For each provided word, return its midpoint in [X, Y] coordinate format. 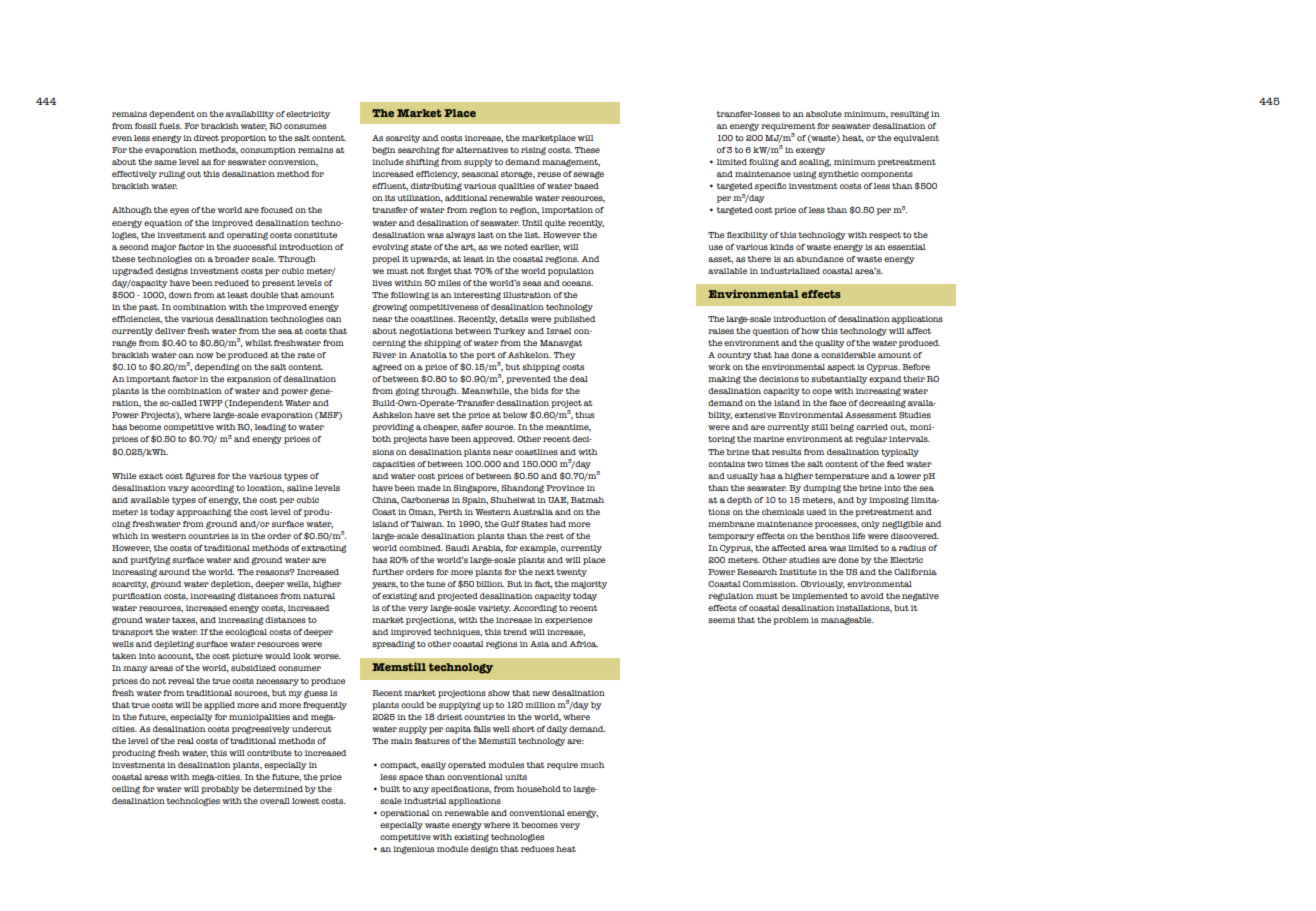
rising [533, 151]
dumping [822, 489]
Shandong [522, 489]
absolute [824, 114]
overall [275, 801]
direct [206, 138]
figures [200, 477]
